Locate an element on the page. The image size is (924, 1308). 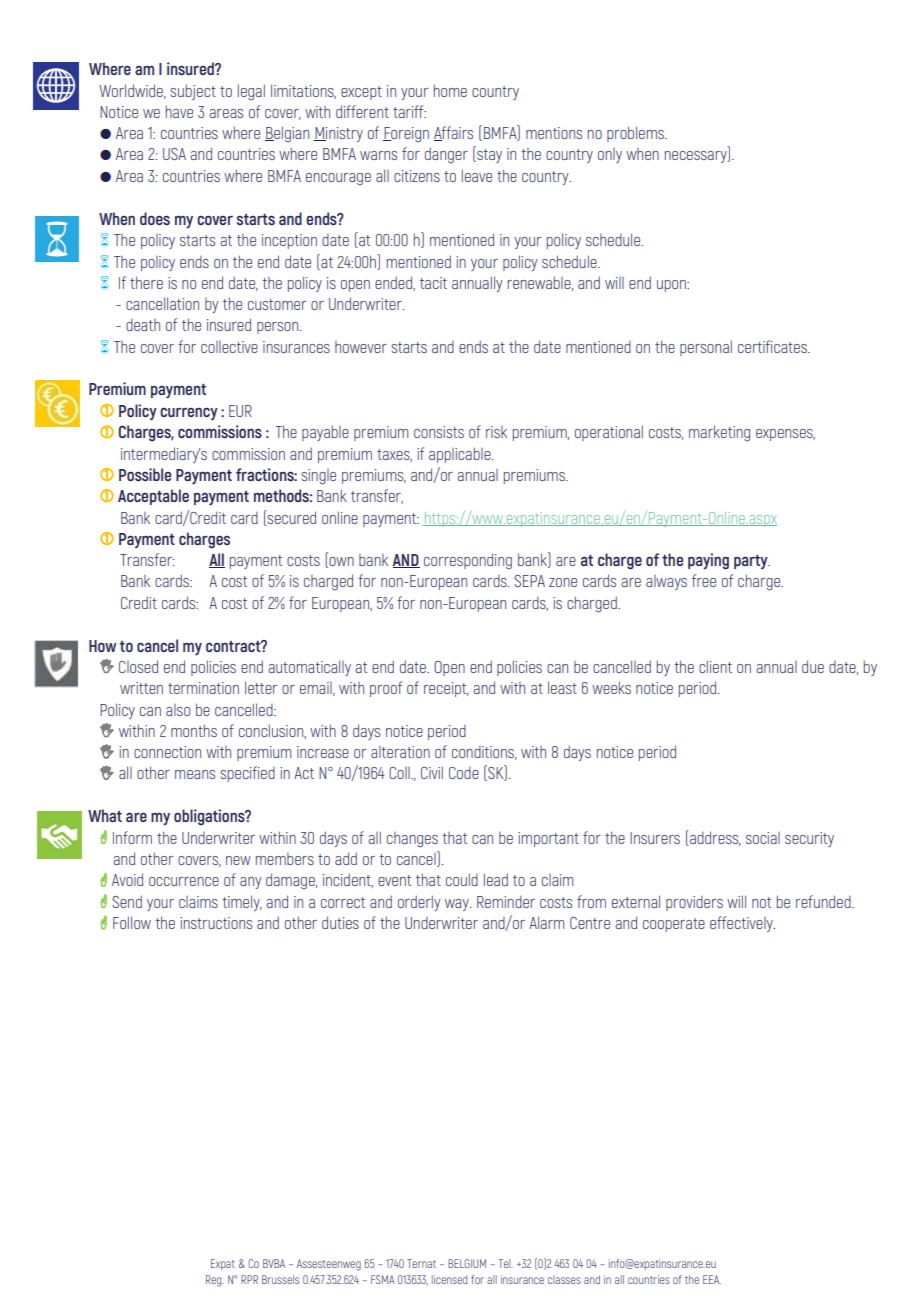
have is located at coordinates (179, 112).
